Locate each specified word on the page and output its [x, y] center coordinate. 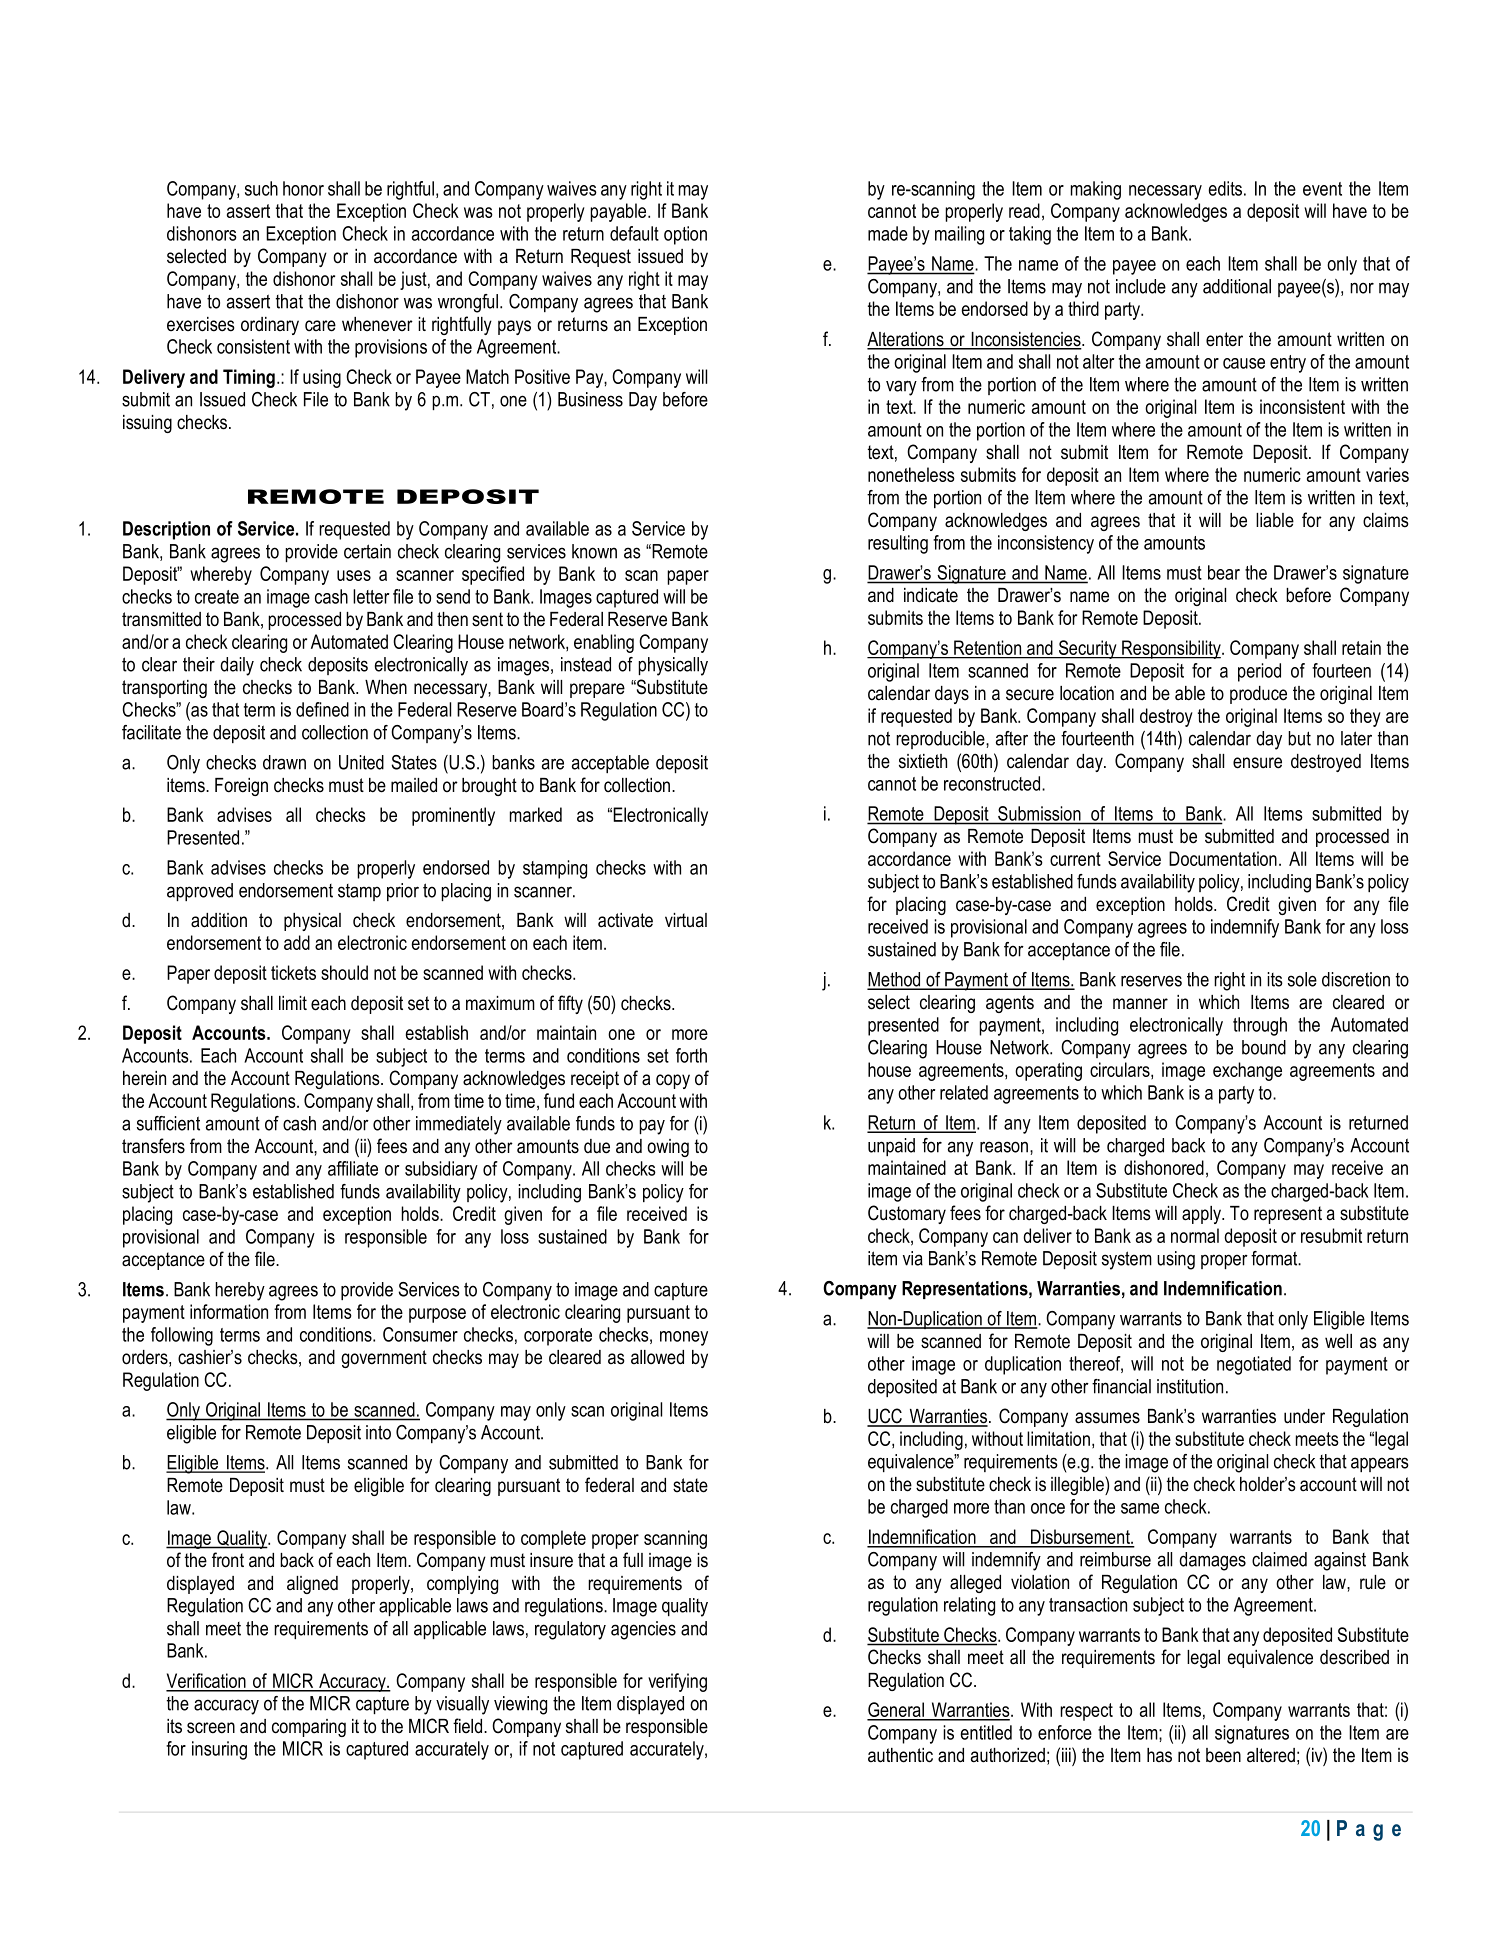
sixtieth [923, 761]
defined [322, 709]
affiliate [353, 1168]
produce [1258, 695]
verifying [677, 1682]
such [261, 188]
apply [1203, 1215]
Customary [907, 1214]
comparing [309, 1728]
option [685, 235]
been [1223, 1755]
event [1322, 189]
